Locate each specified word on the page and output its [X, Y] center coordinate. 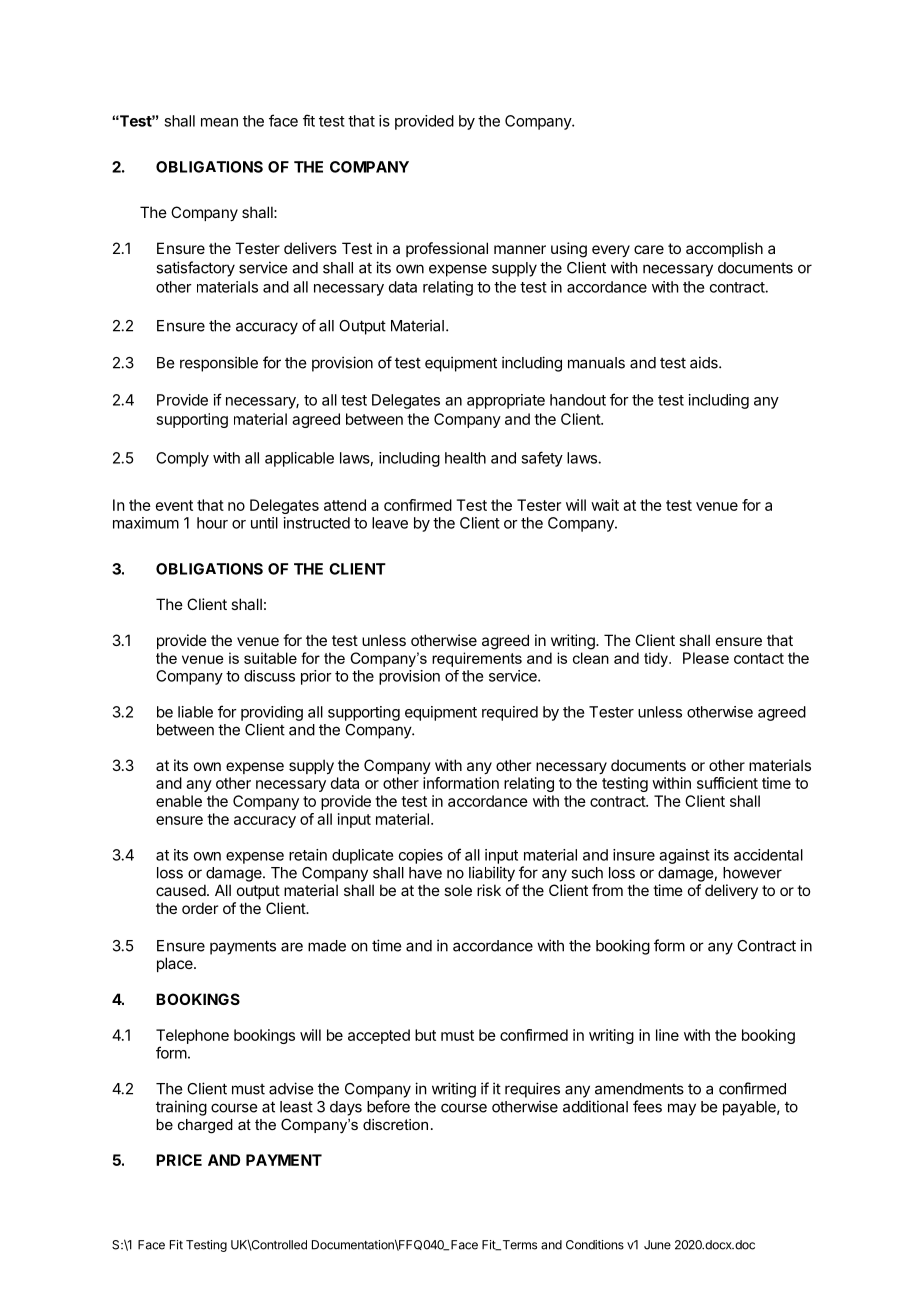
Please [706, 658]
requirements [477, 659]
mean [219, 122]
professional [447, 249]
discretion [395, 1124]
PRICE [179, 1160]
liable [195, 712]
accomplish [724, 249]
